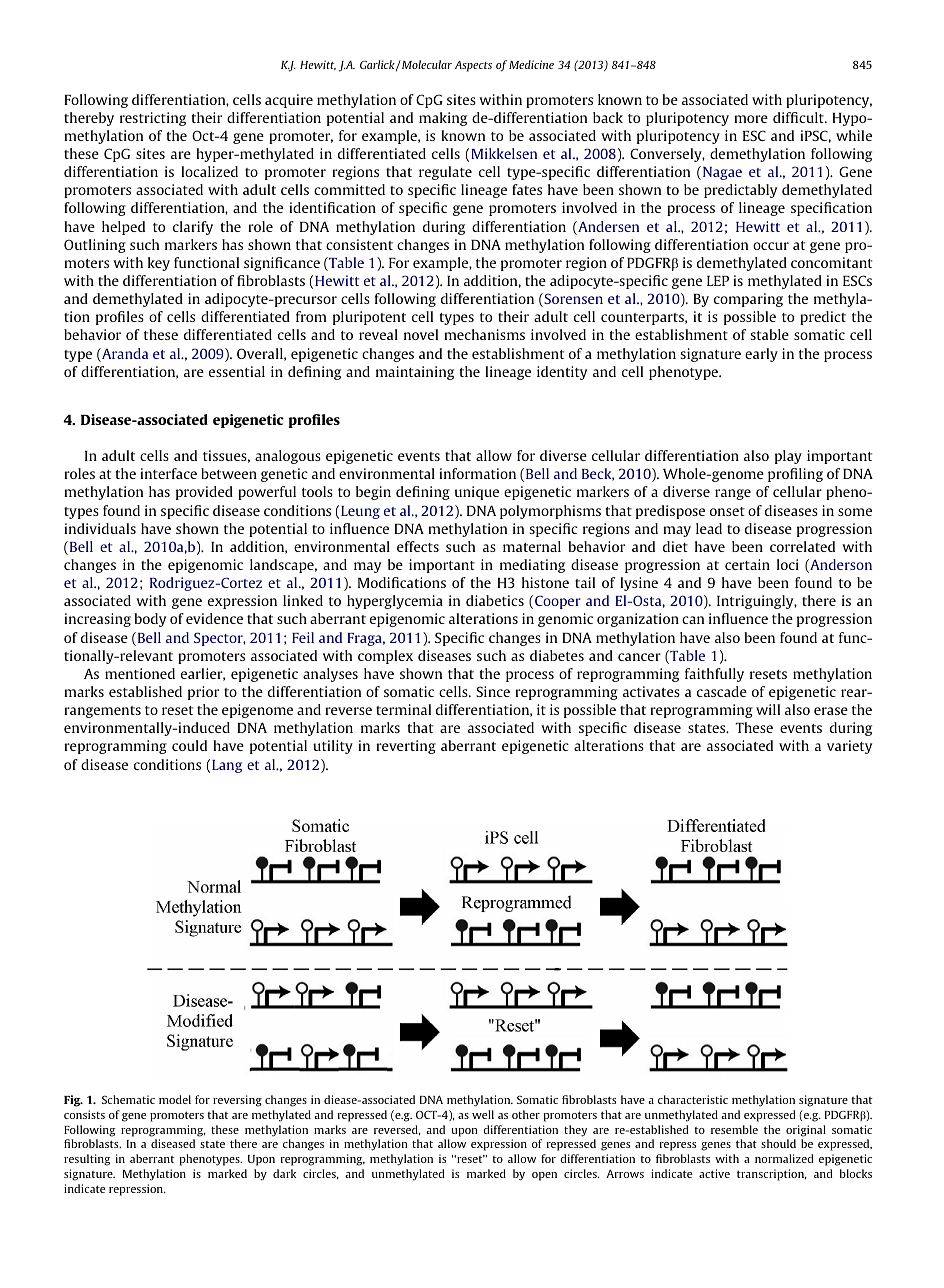  Describe the element at coordinates (747, 564) in the document. I see `certain` at that location.
